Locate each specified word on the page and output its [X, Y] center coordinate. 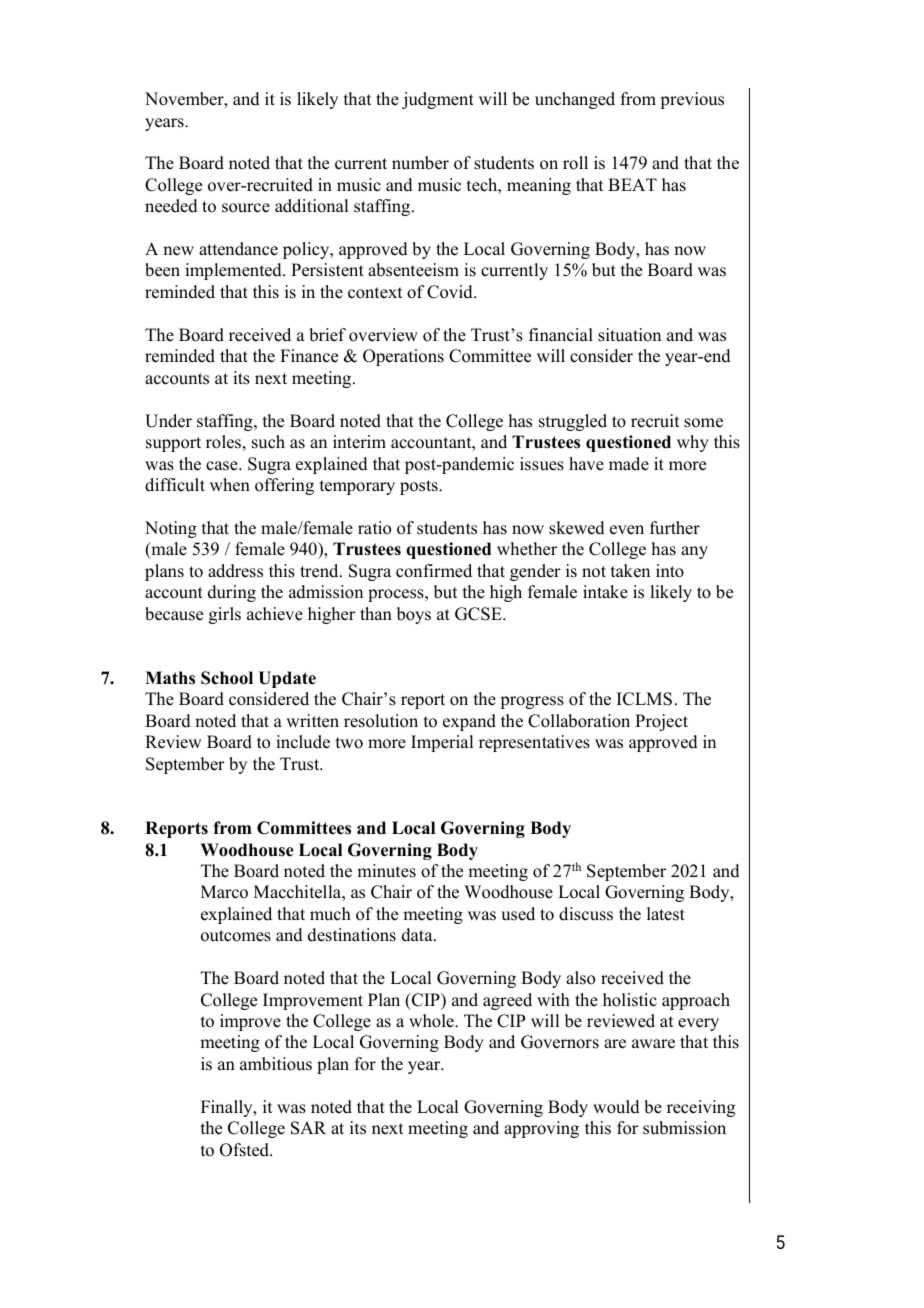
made [629, 464]
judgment [438, 100]
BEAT [632, 184]
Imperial [442, 743]
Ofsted [245, 1150]
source [246, 208]
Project [661, 722]
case [223, 466]
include [303, 742]
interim [359, 442]
